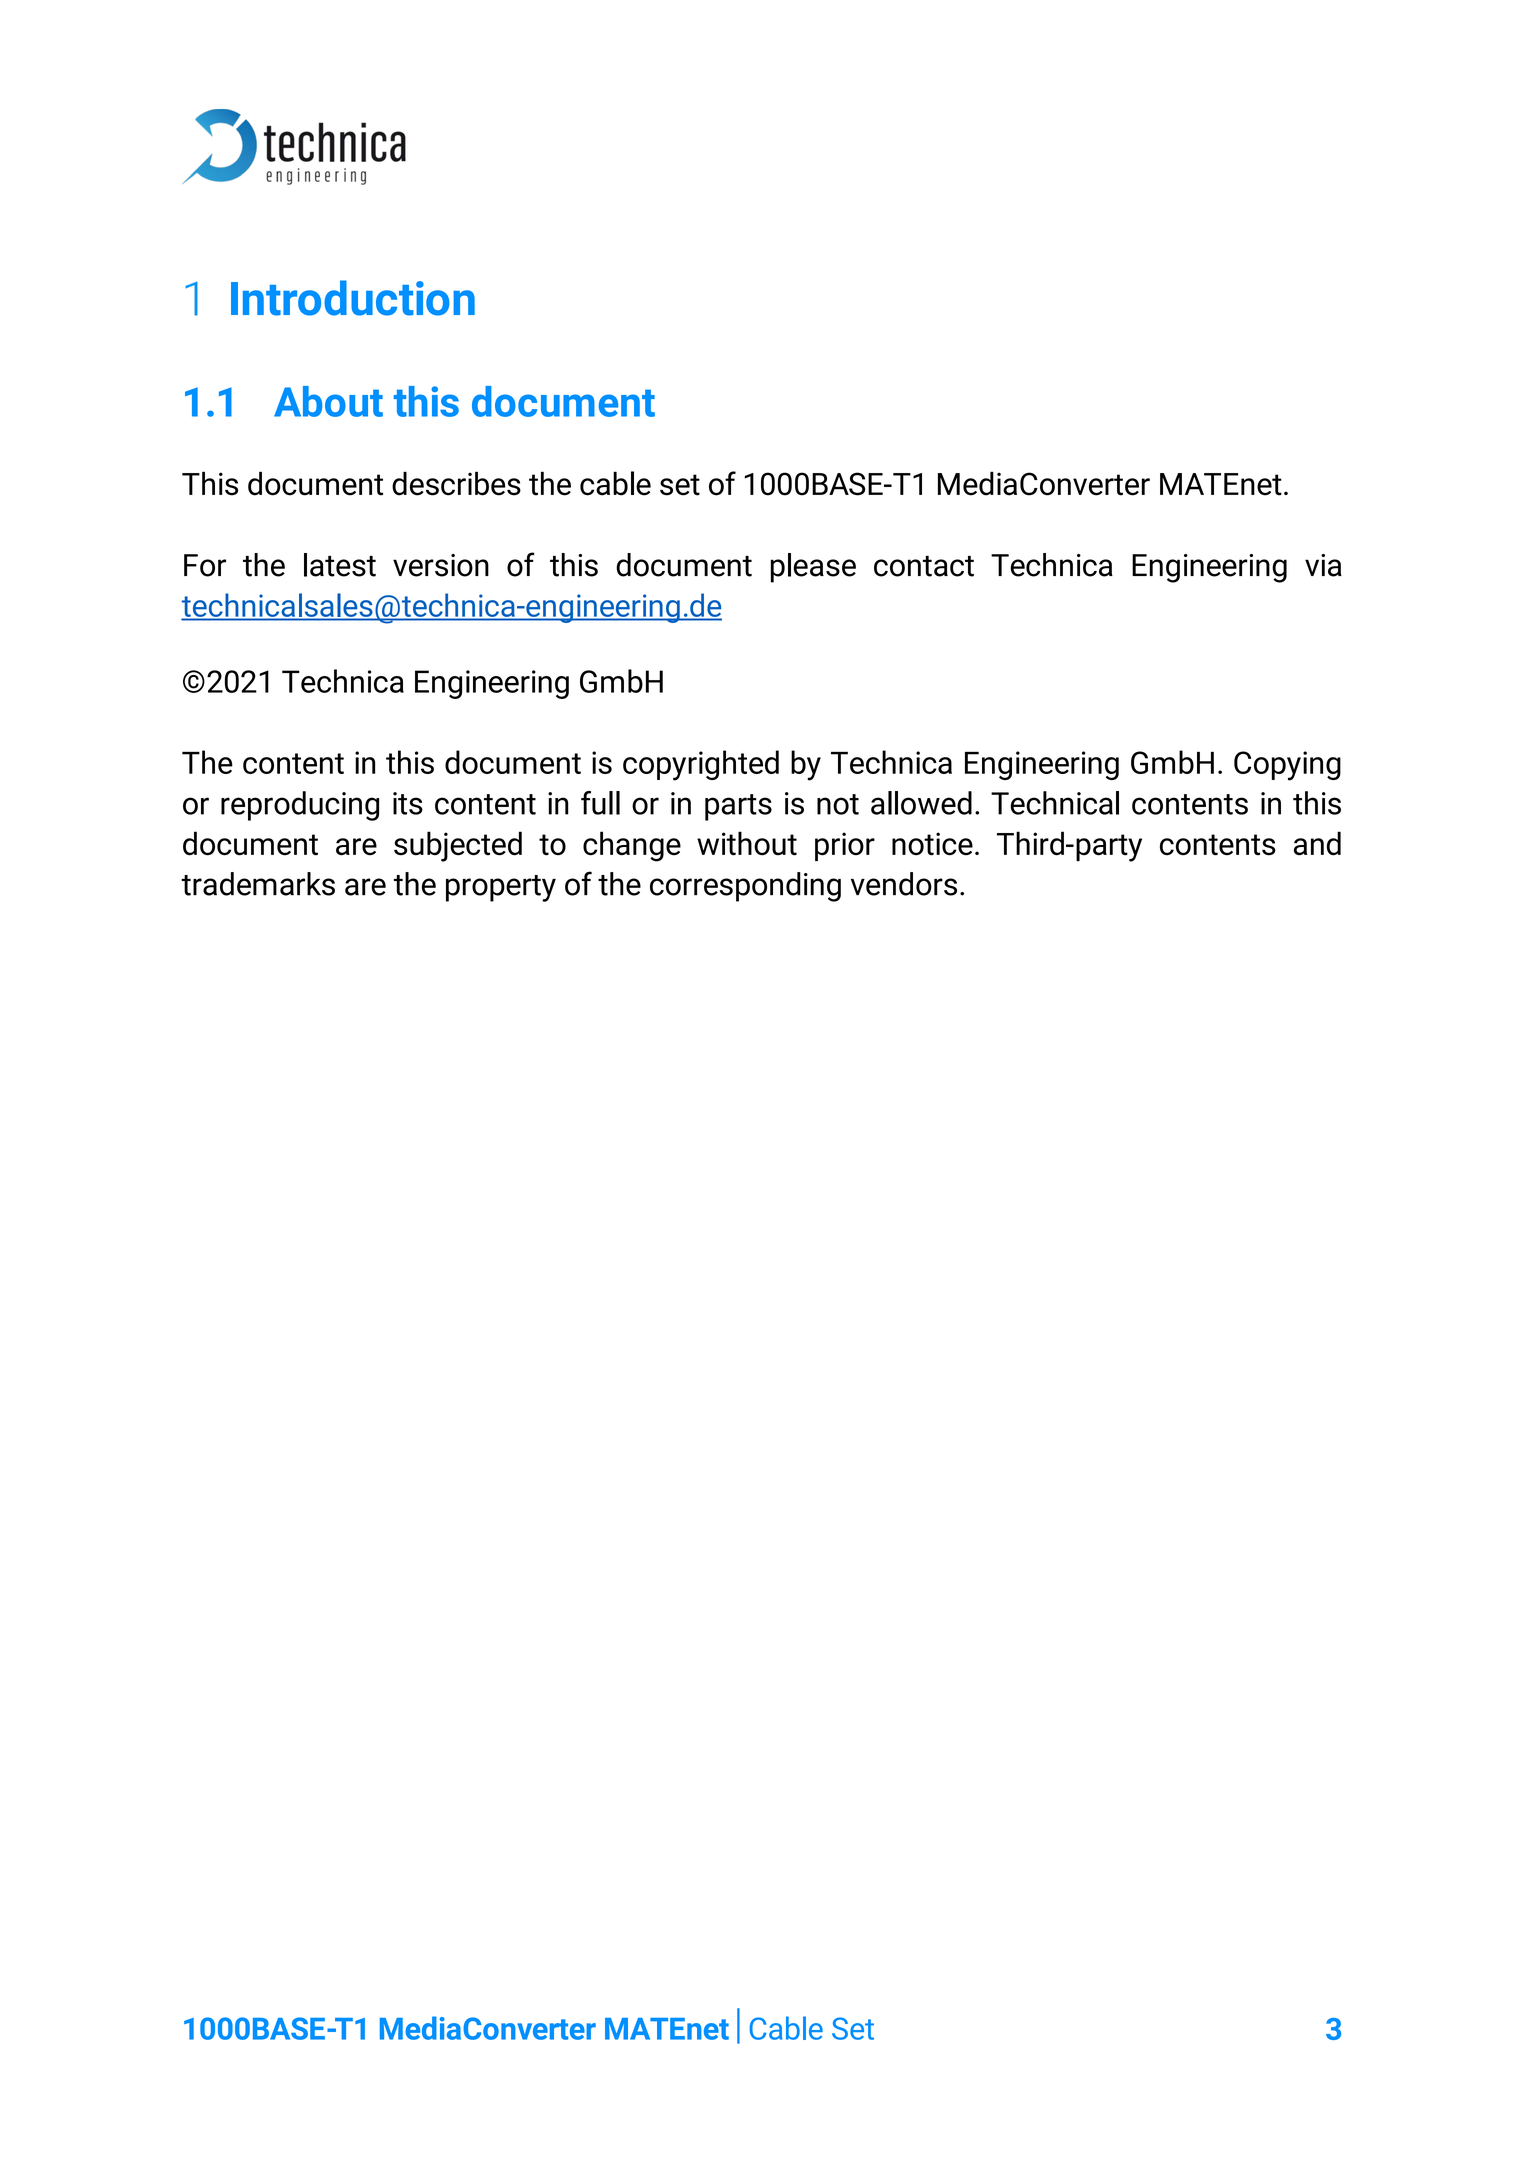  I want to click on corresponding, so click(745, 887).
